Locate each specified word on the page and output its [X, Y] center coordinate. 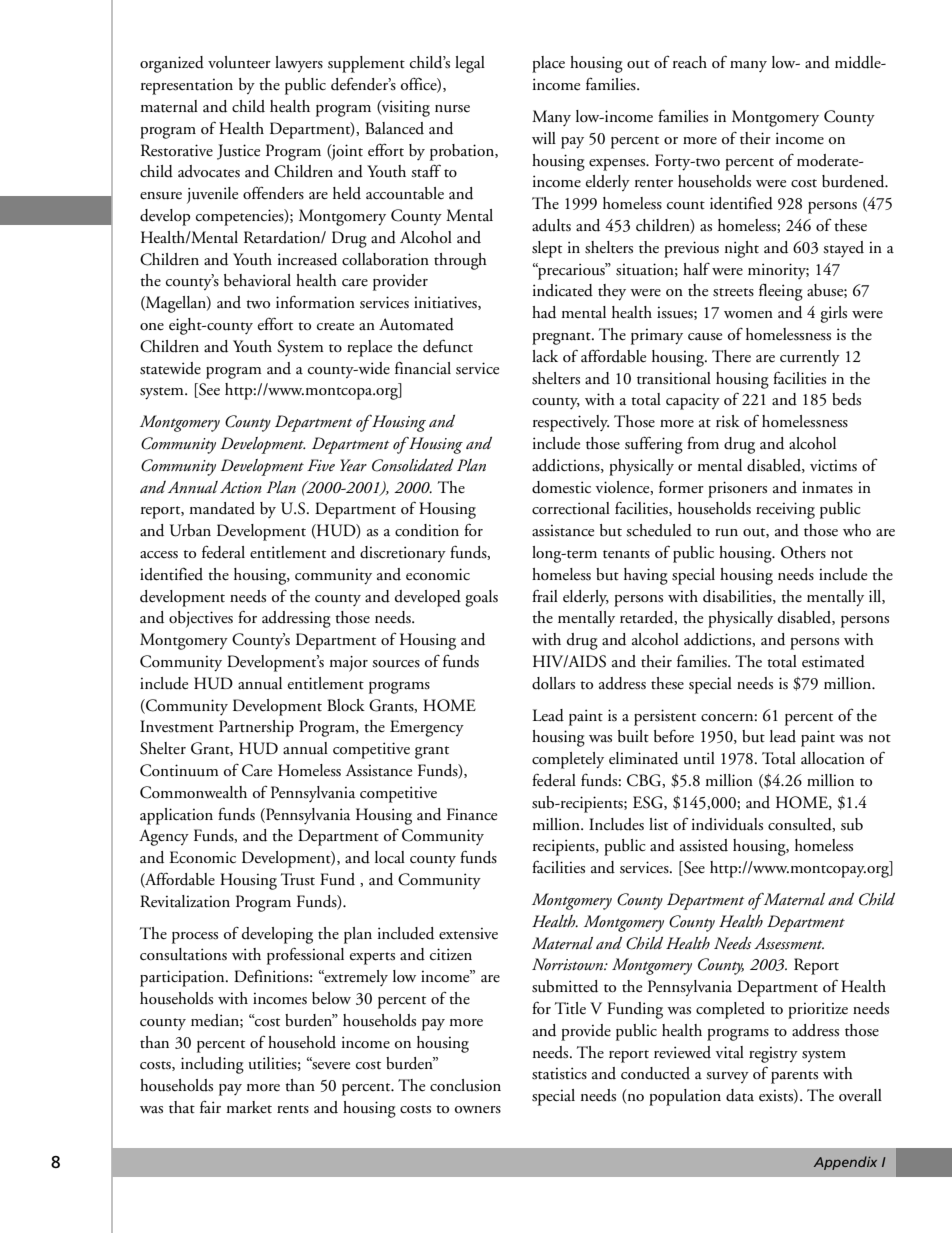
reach [690, 62]
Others [803, 552]
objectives [201, 619]
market [249, 1107]
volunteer [239, 62]
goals [481, 598]
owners [478, 1110]
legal [470, 64]
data [740, 1095]
